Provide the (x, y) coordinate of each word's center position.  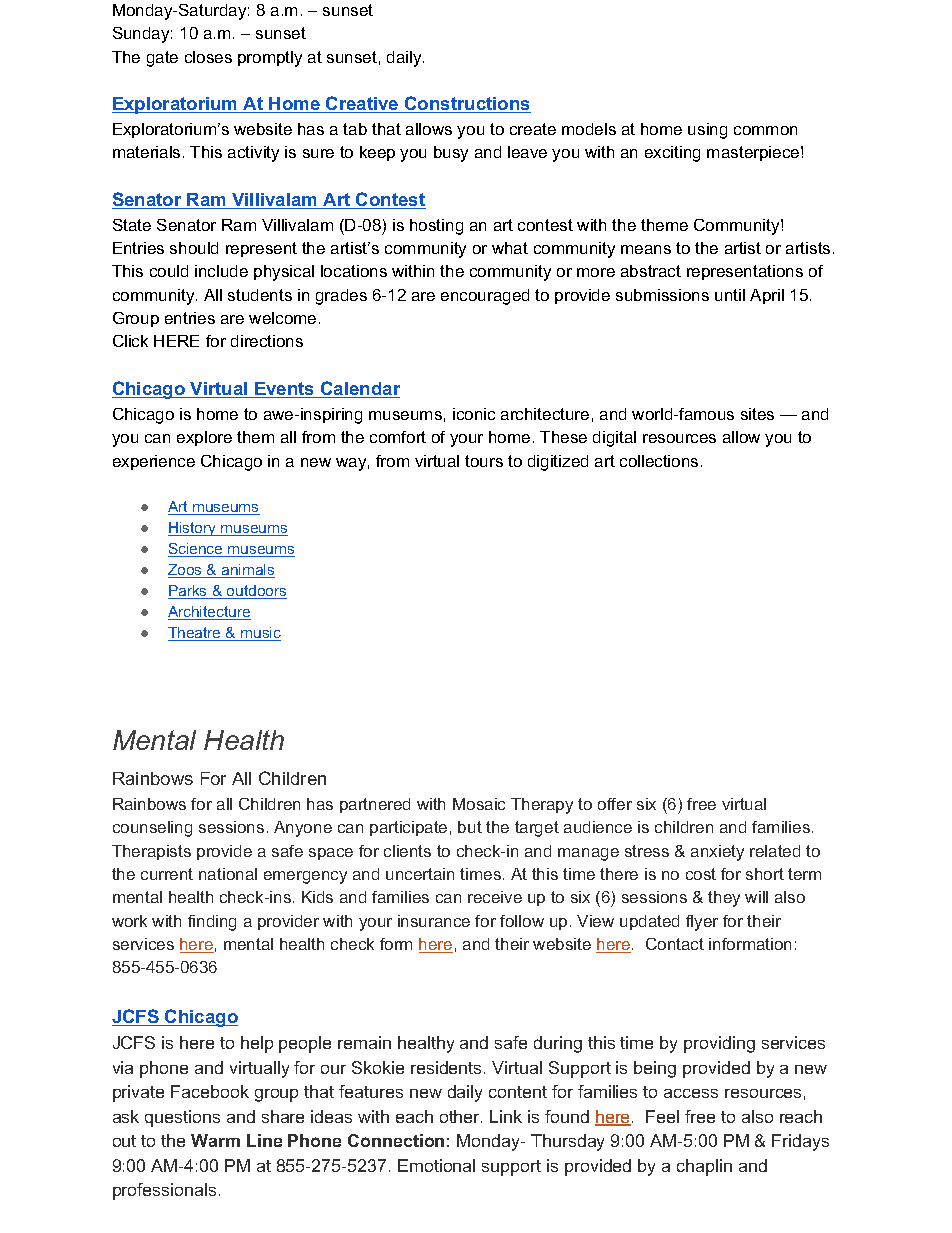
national (228, 874)
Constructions (467, 104)
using (707, 131)
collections (659, 461)
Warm (215, 1140)
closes (208, 57)
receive (495, 897)
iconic (474, 414)
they (724, 899)
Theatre (195, 634)
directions (267, 341)
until (730, 295)
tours (484, 461)
